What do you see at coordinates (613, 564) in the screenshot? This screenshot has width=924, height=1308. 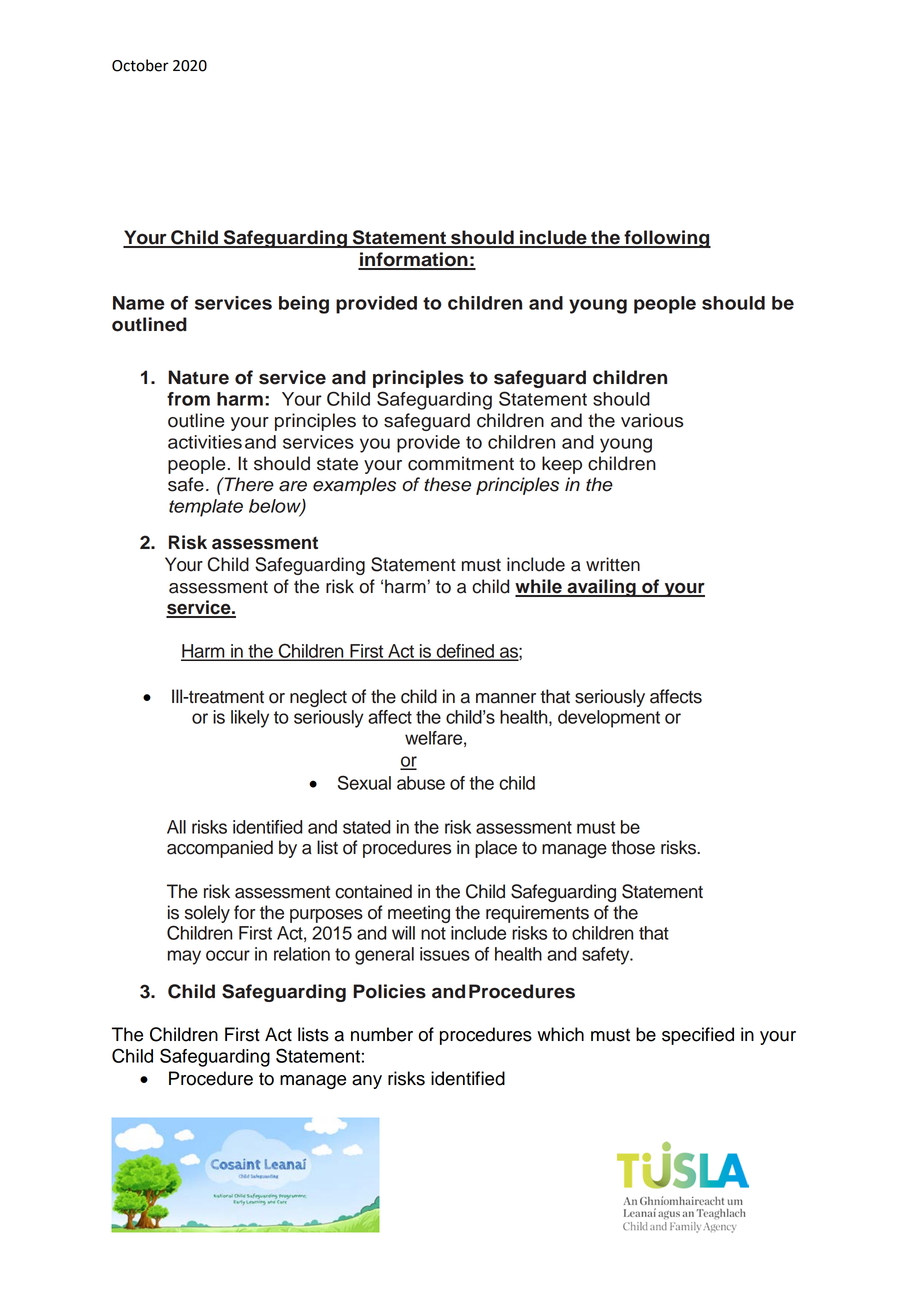 I see `written` at bounding box center [613, 564].
